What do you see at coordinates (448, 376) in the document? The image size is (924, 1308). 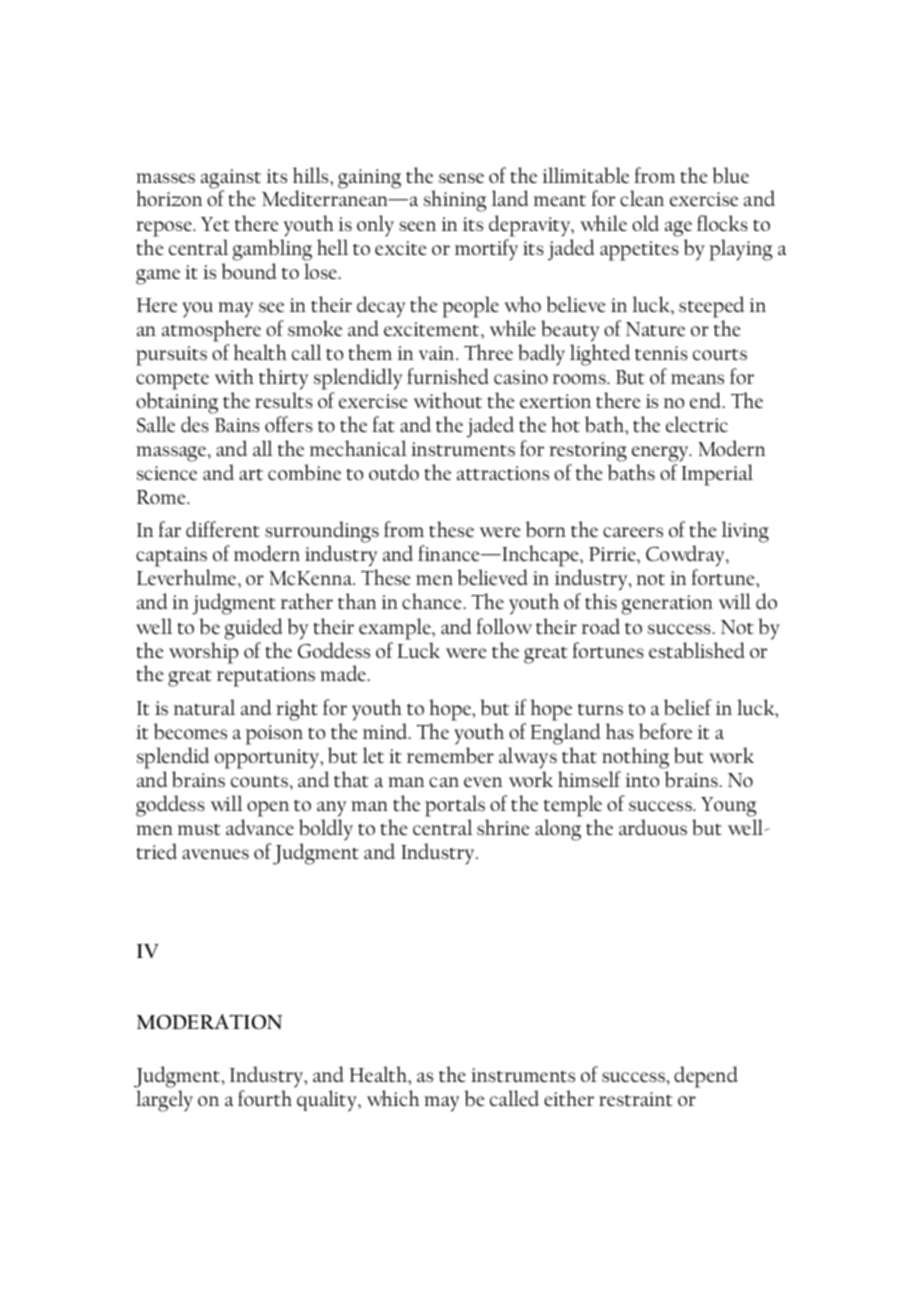 I see `furnished` at bounding box center [448, 376].
